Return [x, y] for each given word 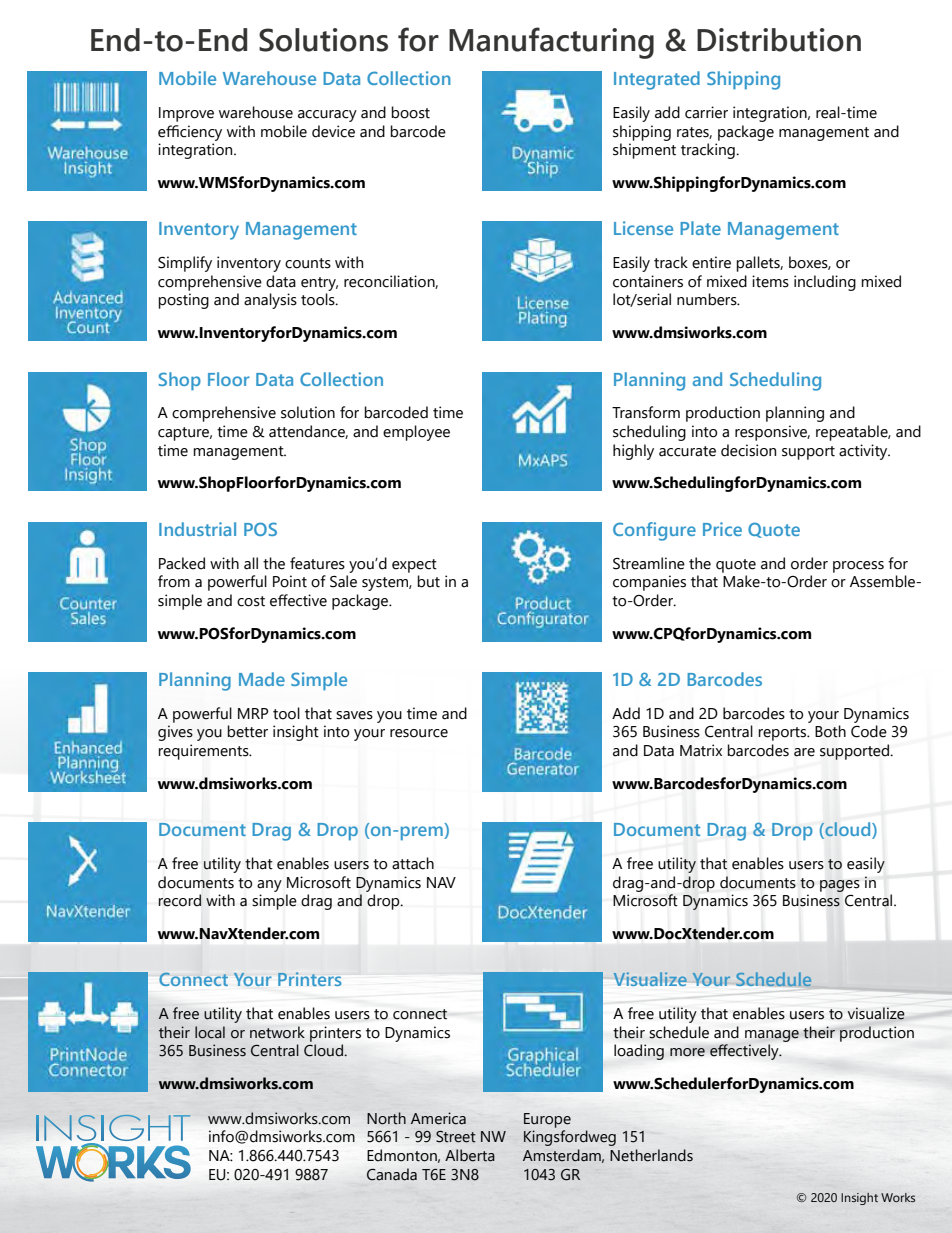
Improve [186, 114]
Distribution [779, 40]
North [386, 1118]
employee [416, 433]
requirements [205, 752]
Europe [547, 1120]
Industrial [197, 529]
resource [419, 733]
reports [783, 734]
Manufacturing [551, 43]
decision [748, 450]
